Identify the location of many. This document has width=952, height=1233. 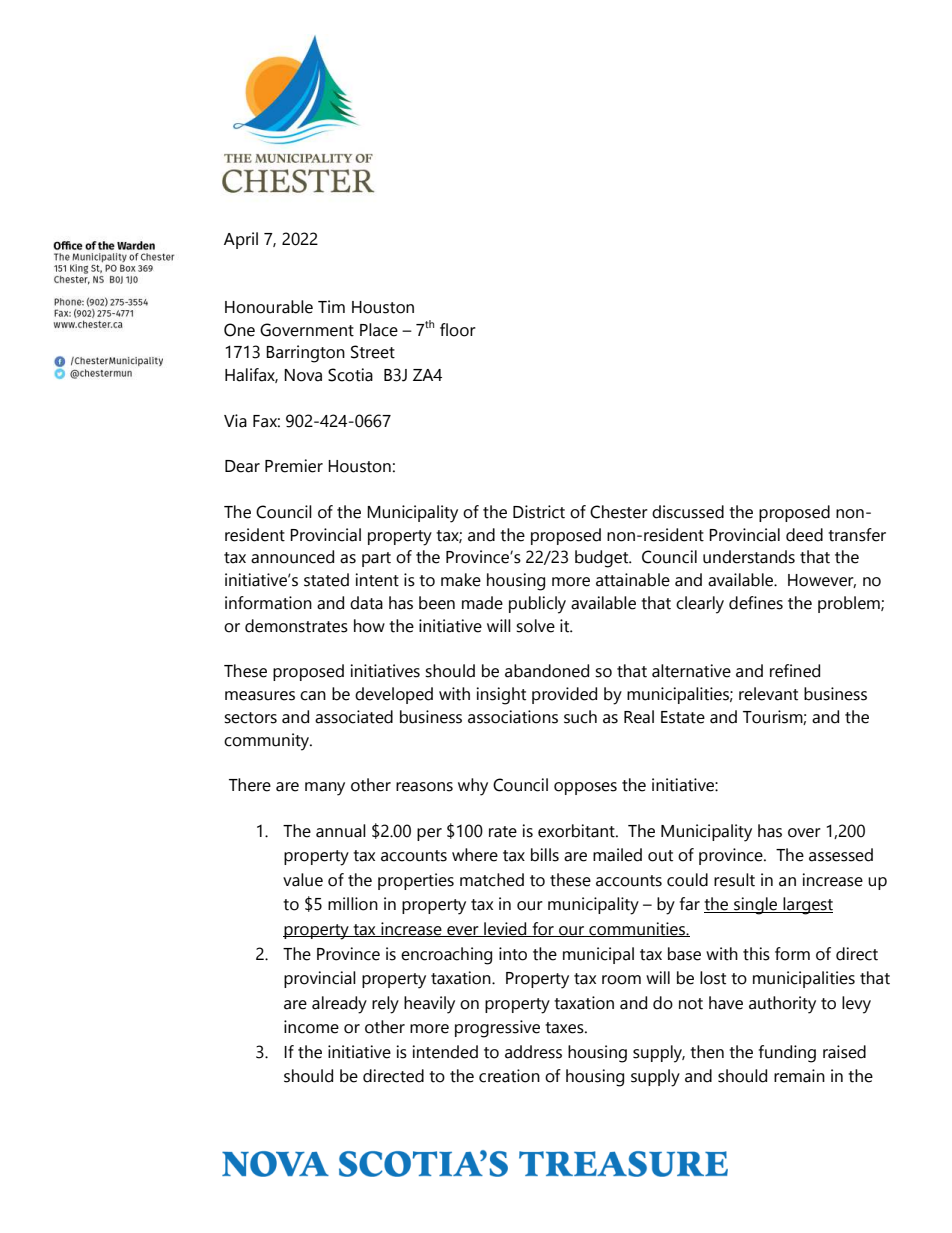
(325, 789).
